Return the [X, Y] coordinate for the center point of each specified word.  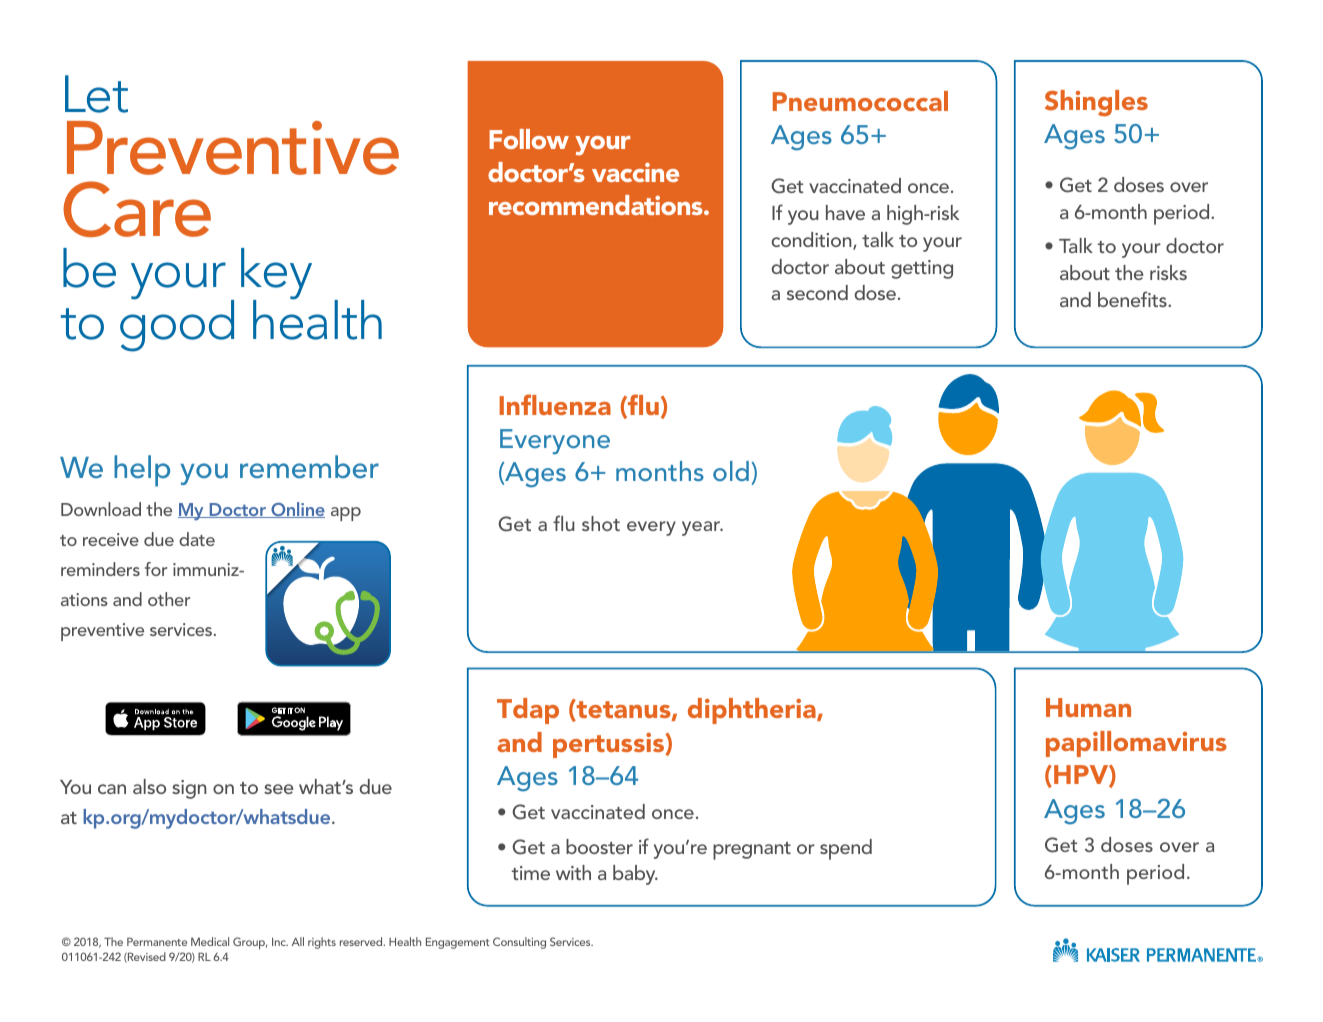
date [197, 539]
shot [601, 523]
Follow [529, 139]
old [731, 471]
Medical [210, 941]
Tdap [528, 711]
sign [189, 789]
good [177, 325]
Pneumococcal [860, 101]
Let [96, 94]
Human [1088, 707]
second [817, 292]
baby [635, 875]
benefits [1133, 299]
